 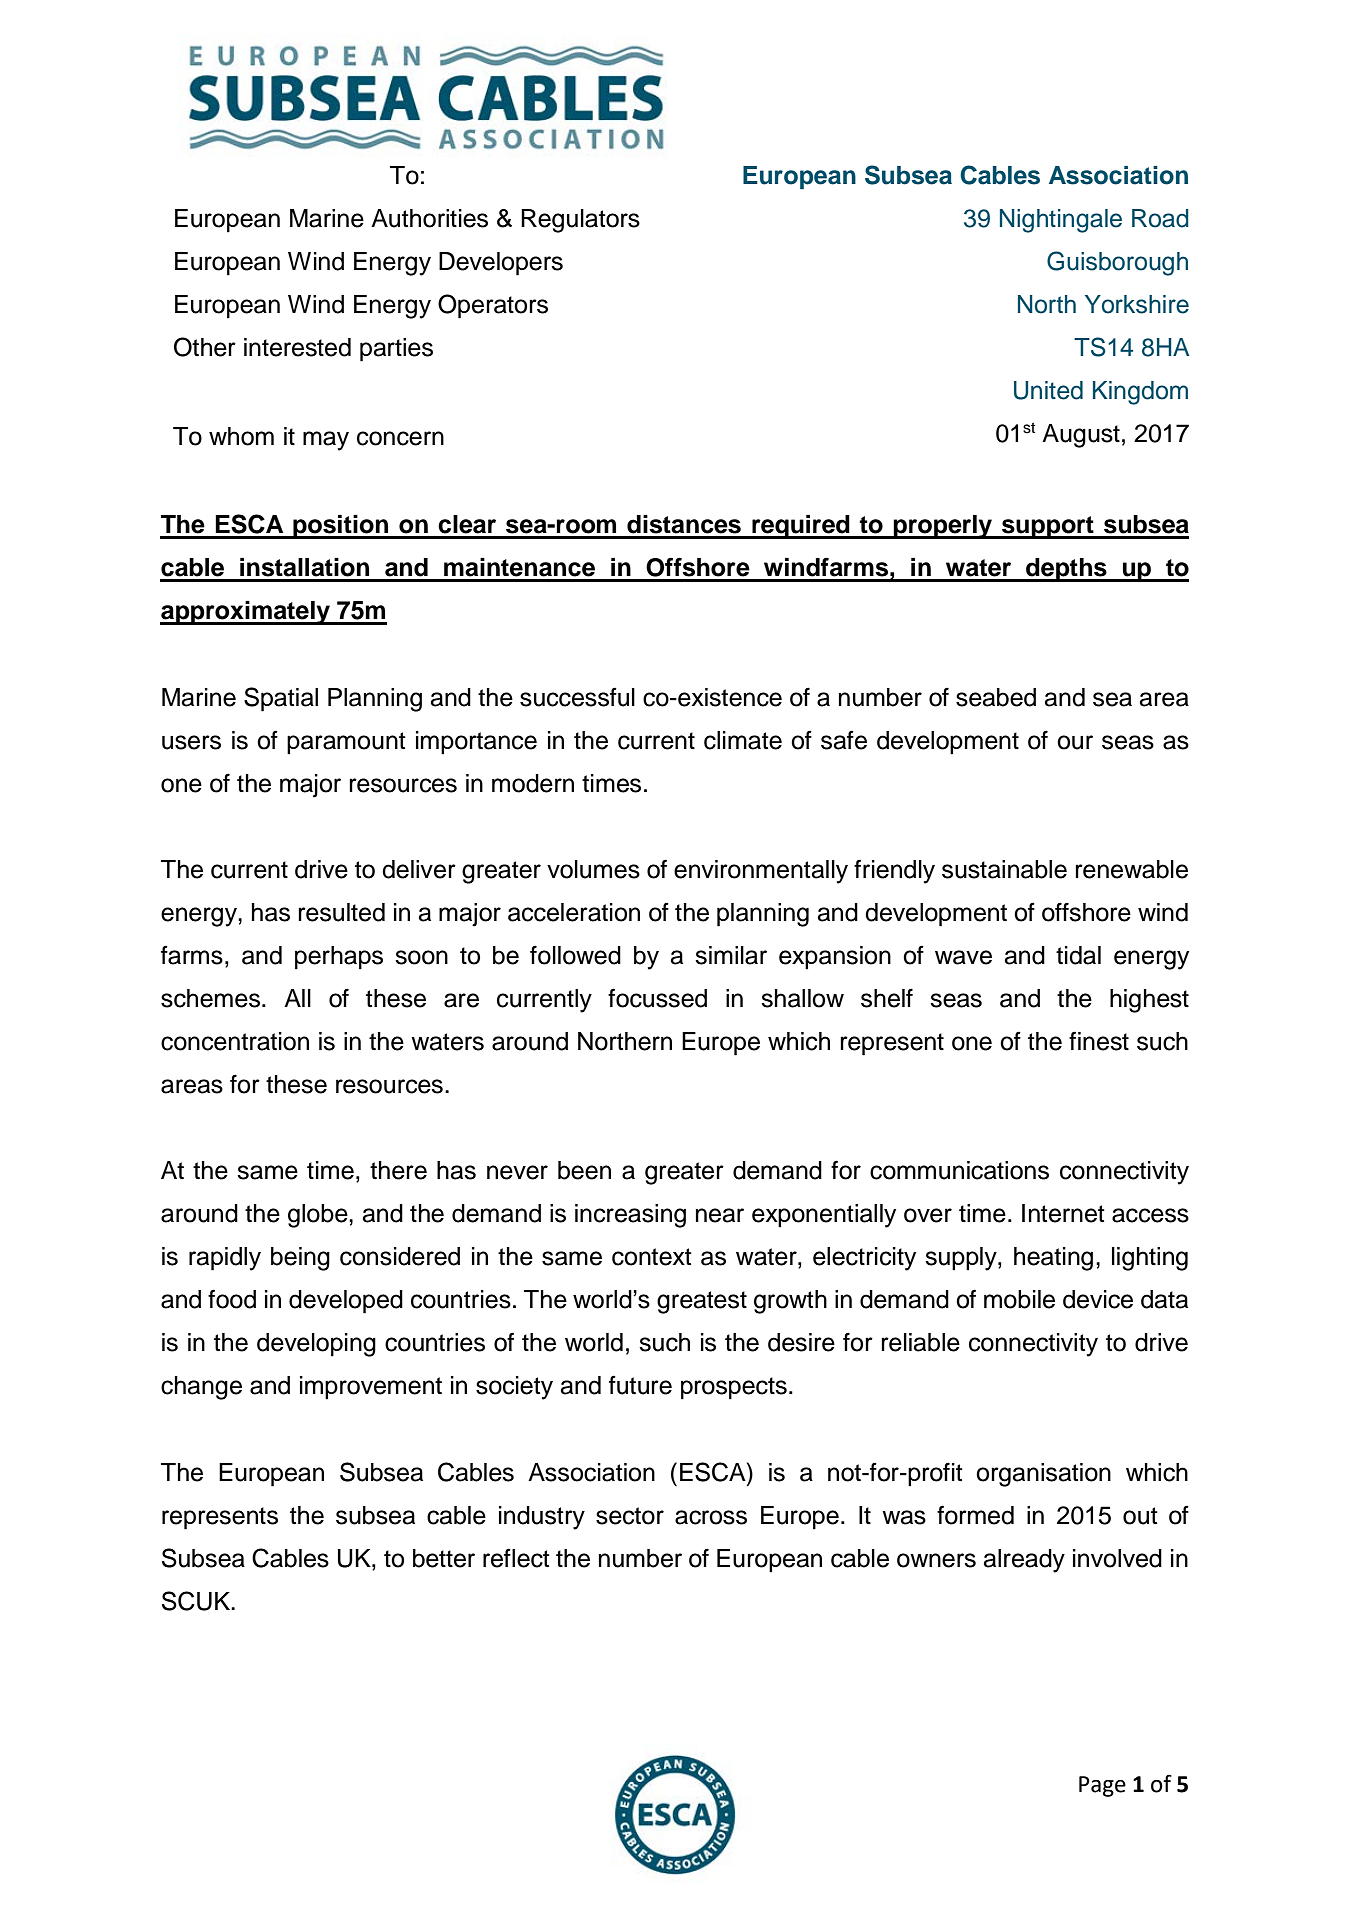 I want to click on approximately, so click(x=246, y=613).
